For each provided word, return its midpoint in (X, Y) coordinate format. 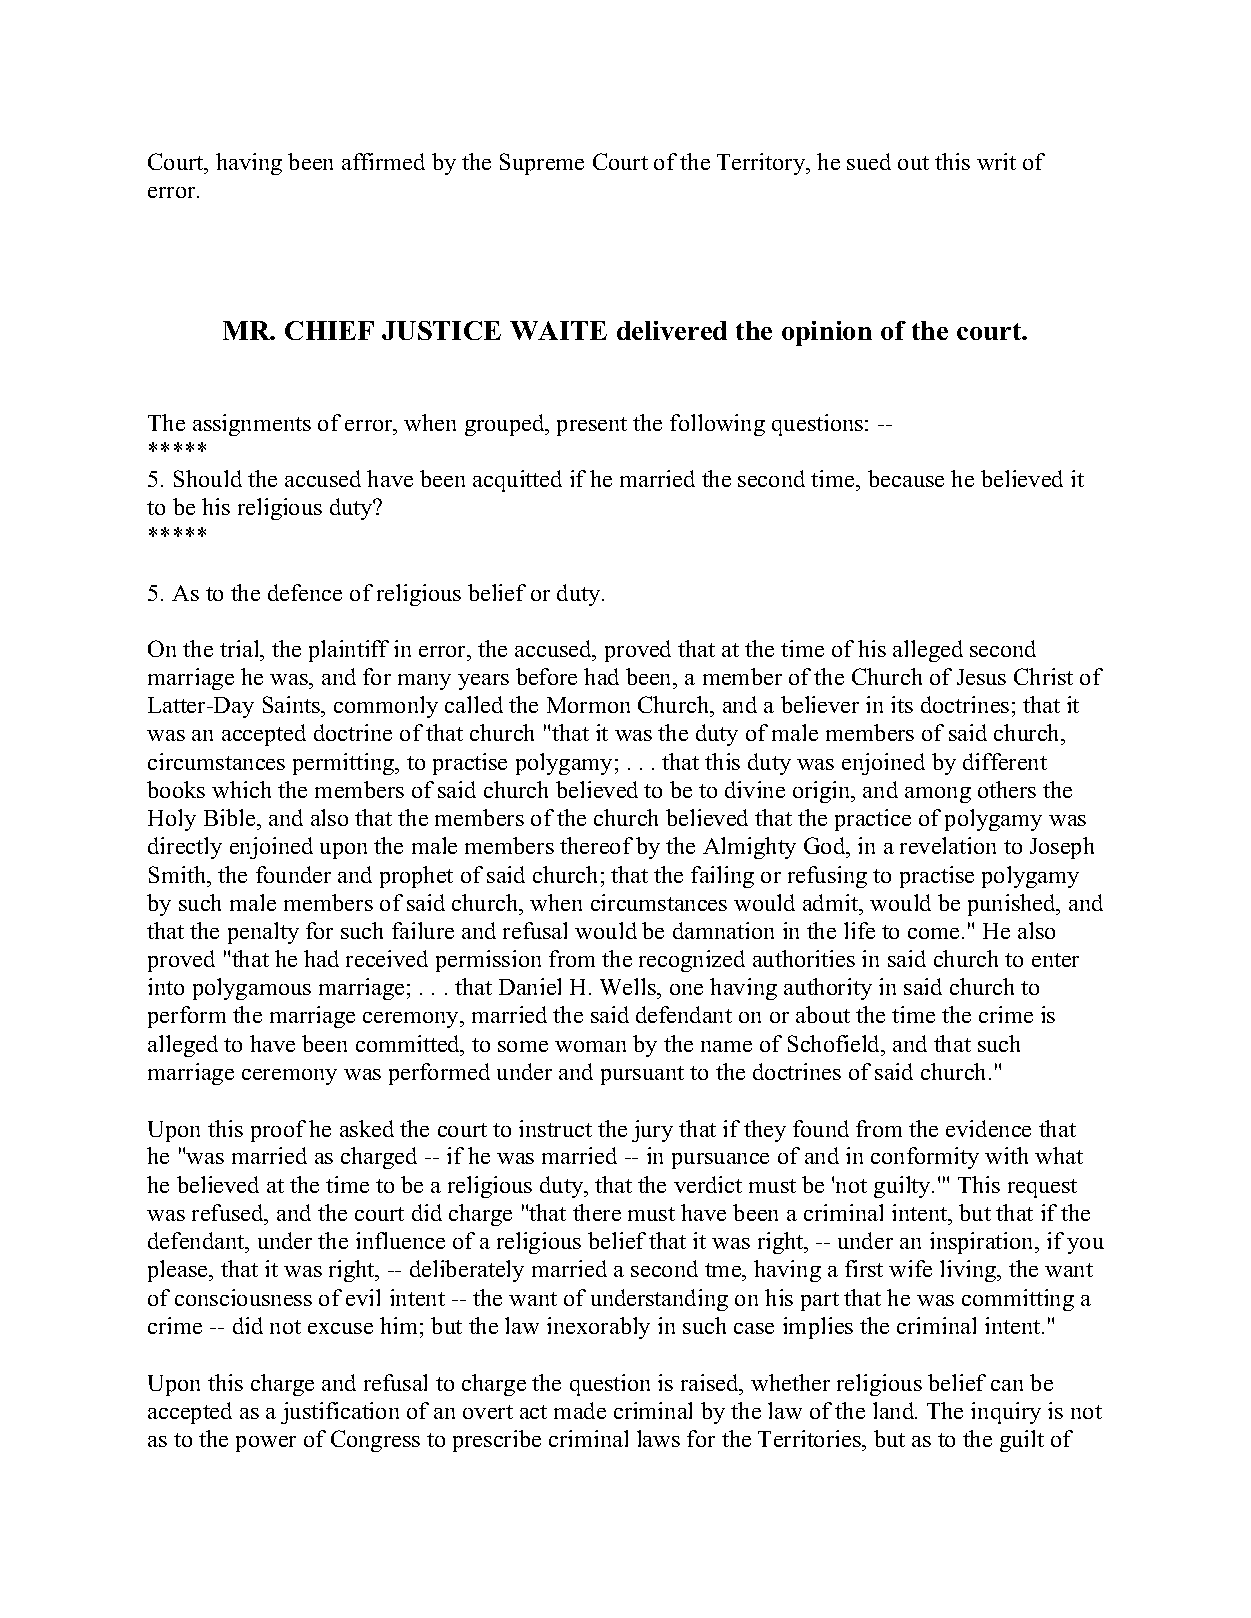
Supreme (542, 164)
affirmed (383, 161)
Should (208, 478)
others (1007, 789)
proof (278, 1131)
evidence (988, 1128)
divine (755, 789)
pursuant (642, 1075)
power (266, 1444)
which (241, 789)
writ (996, 161)
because (906, 478)
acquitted (517, 481)
